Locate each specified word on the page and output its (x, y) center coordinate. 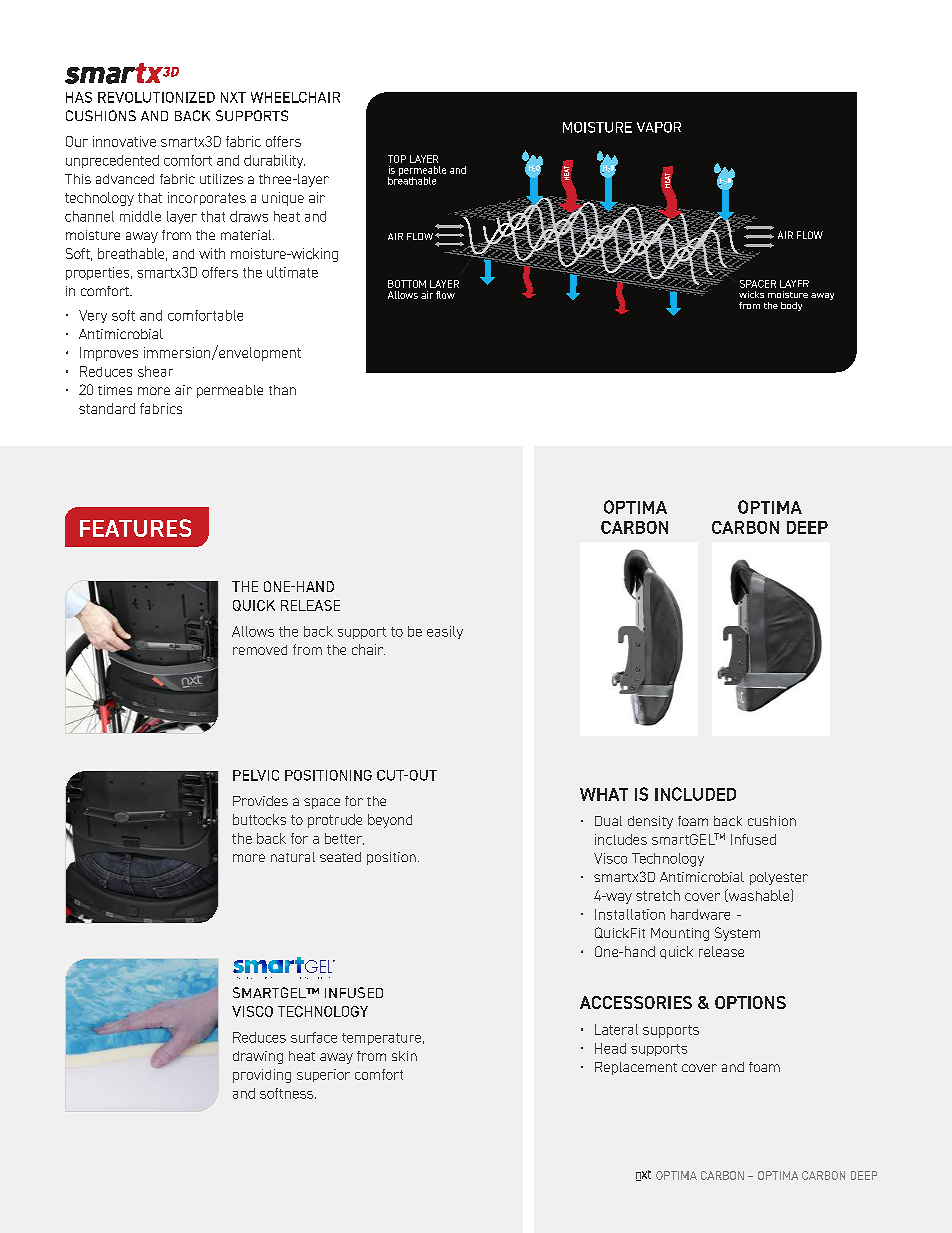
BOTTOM (407, 284)
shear (155, 371)
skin (404, 1056)
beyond (390, 821)
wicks (751, 294)
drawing (258, 1057)
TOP (397, 159)
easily (445, 632)
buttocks (259, 819)
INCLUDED (695, 794)
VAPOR (659, 127)
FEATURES (135, 528)
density (650, 822)
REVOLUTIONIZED (156, 97)
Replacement (636, 1068)
